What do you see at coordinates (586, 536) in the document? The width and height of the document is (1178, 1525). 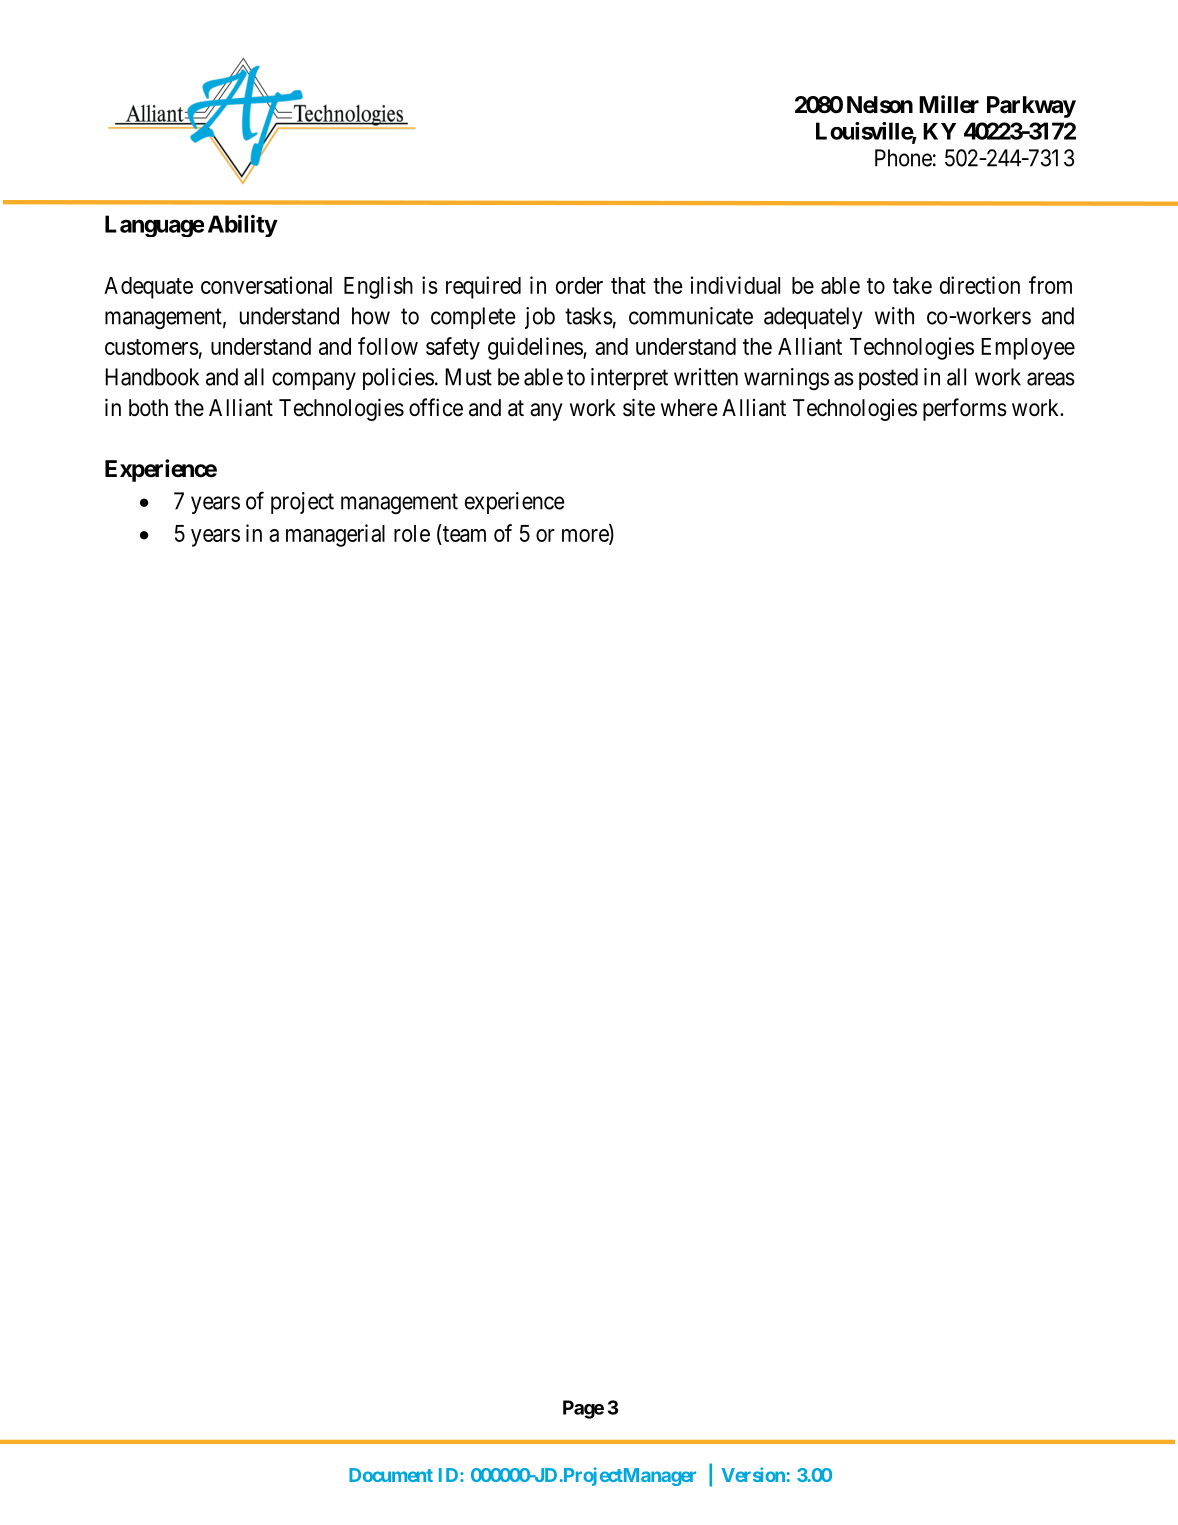 I see `more` at bounding box center [586, 536].
